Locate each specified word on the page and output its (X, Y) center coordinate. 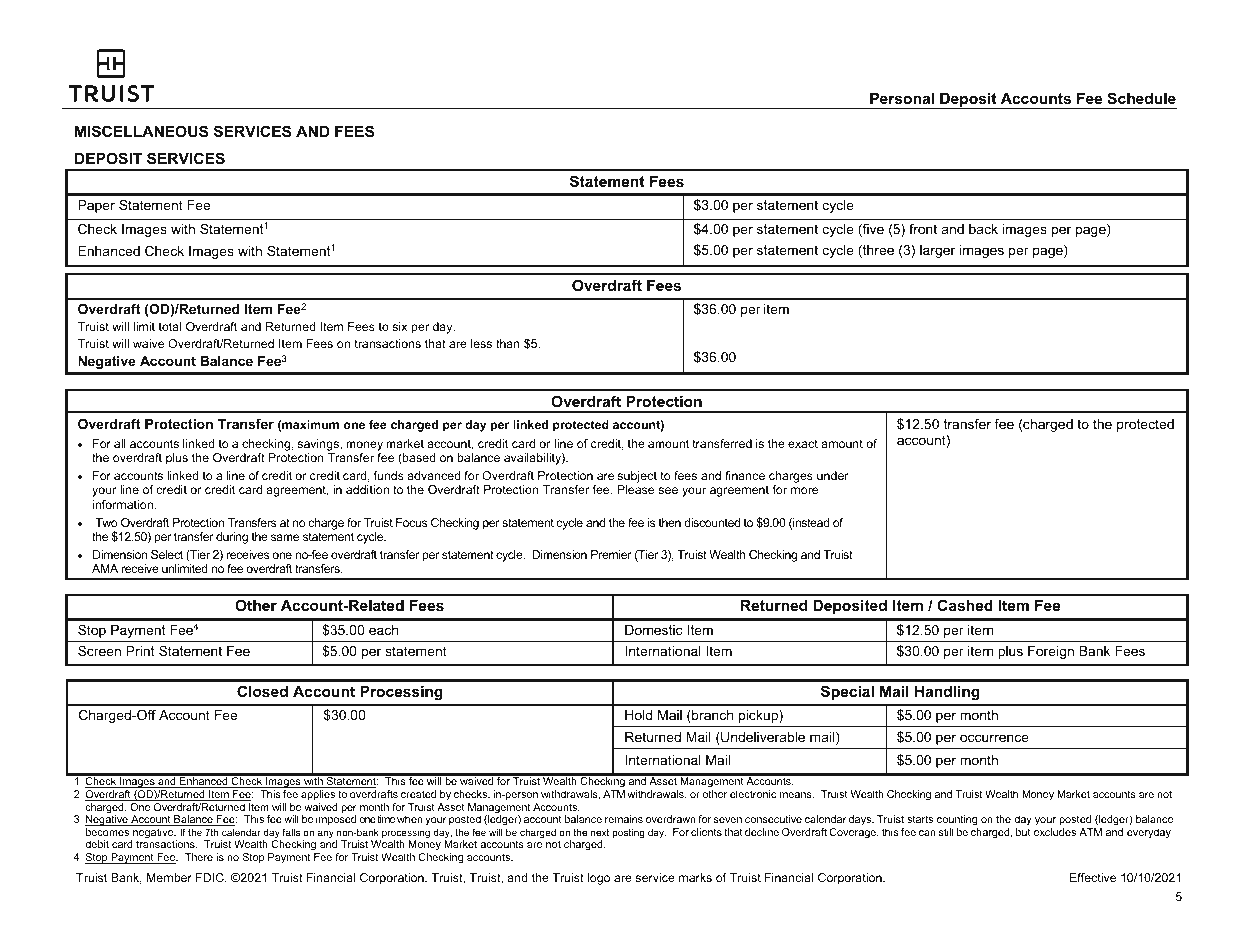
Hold (638, 715)
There (199, 857)
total (170, 326)
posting (628, 833)
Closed (262, 691)
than (508, 343)
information (124, 504)
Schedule (1141, 98)
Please (635, 489)
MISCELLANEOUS (141, 131)
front (923, 229)
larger (937, 251)
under (833, 475)
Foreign (1051, 652)
